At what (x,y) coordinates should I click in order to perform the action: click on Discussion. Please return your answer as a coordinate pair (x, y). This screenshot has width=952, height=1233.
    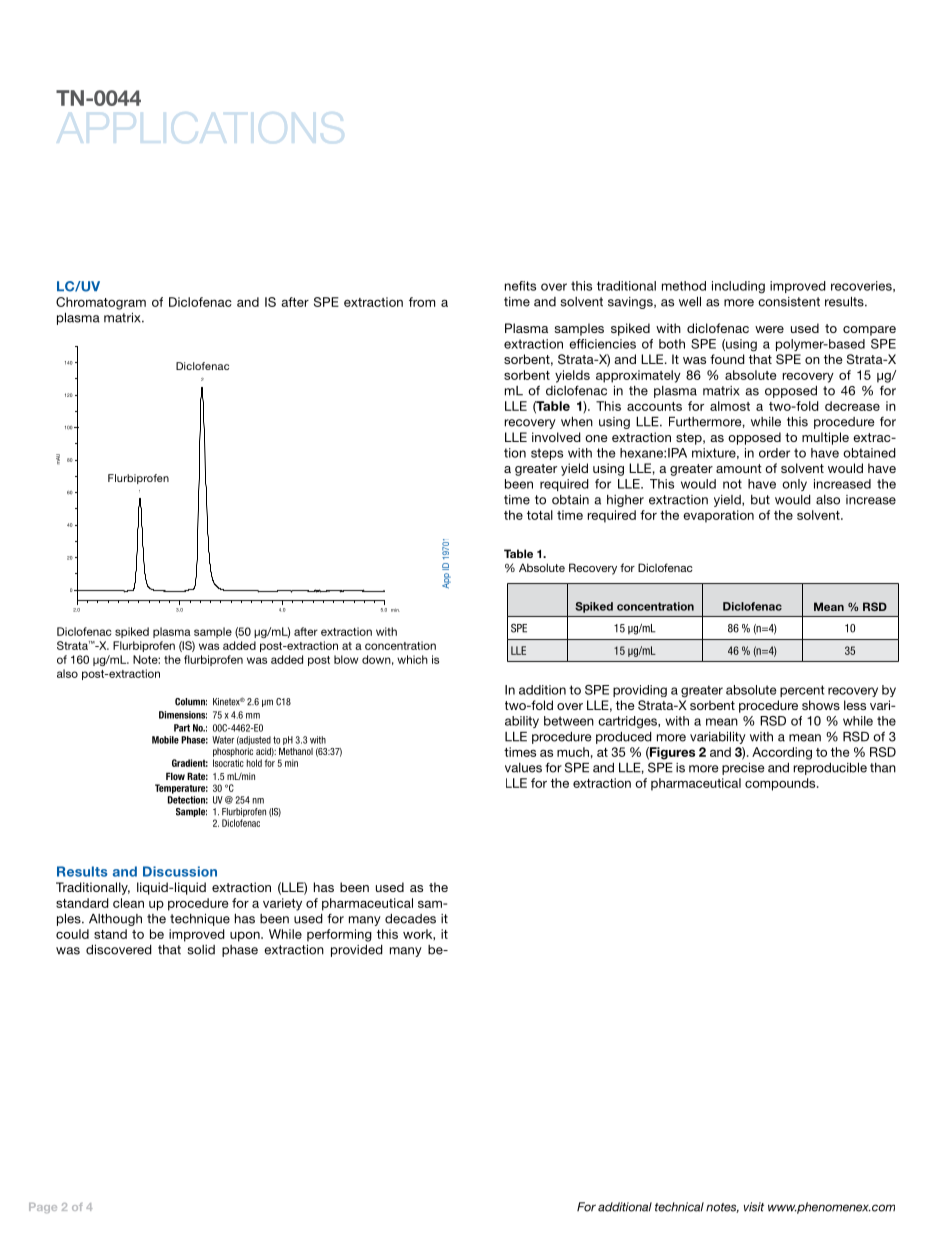
    Looking at the image, I should click on (180, 871).
